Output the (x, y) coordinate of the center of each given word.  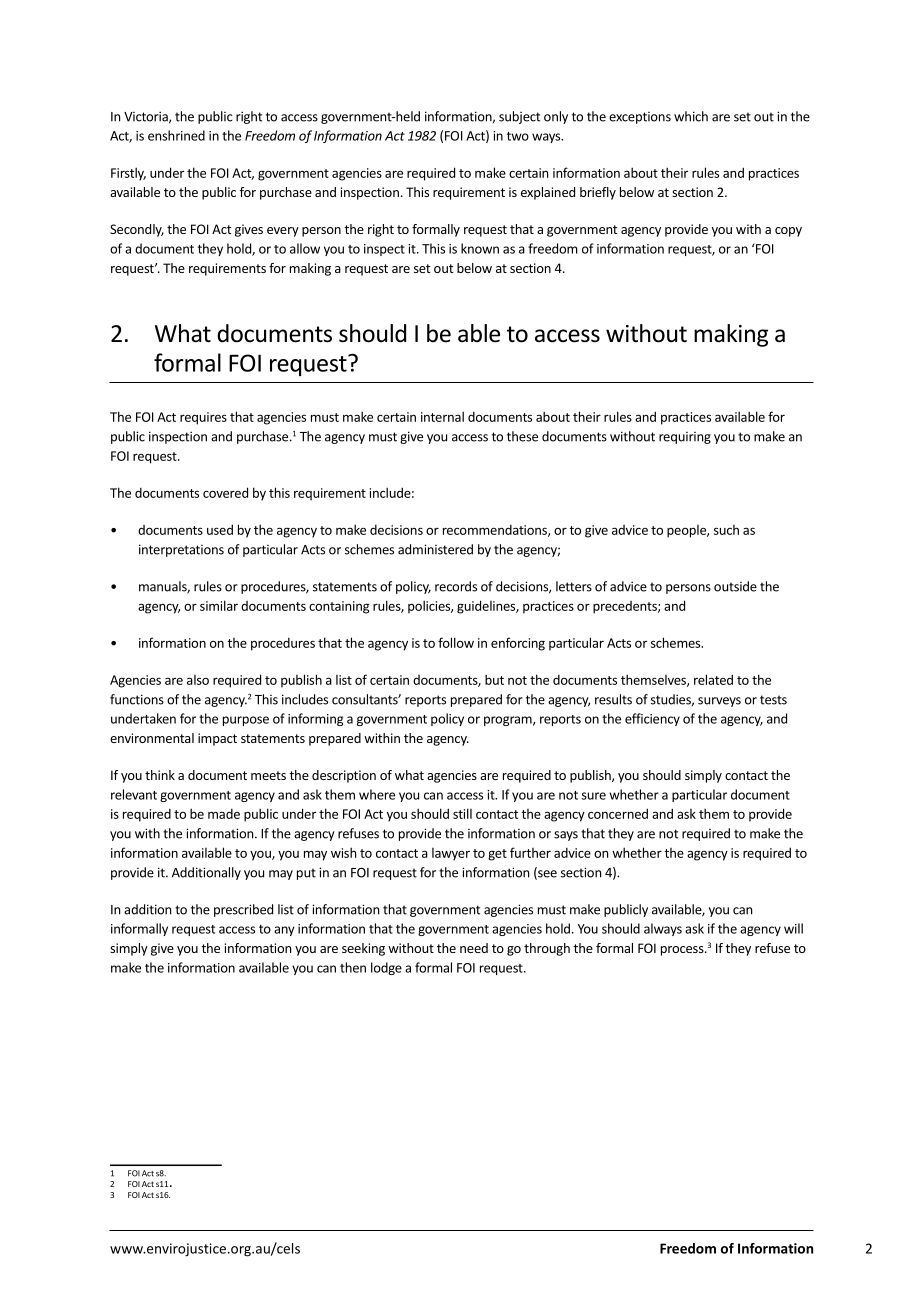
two (518, 136)
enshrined (176, 135)
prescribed (243, 910)
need (474, 948)
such (726, 530)
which (691, 116)
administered (435, 549)
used (220, 529)
